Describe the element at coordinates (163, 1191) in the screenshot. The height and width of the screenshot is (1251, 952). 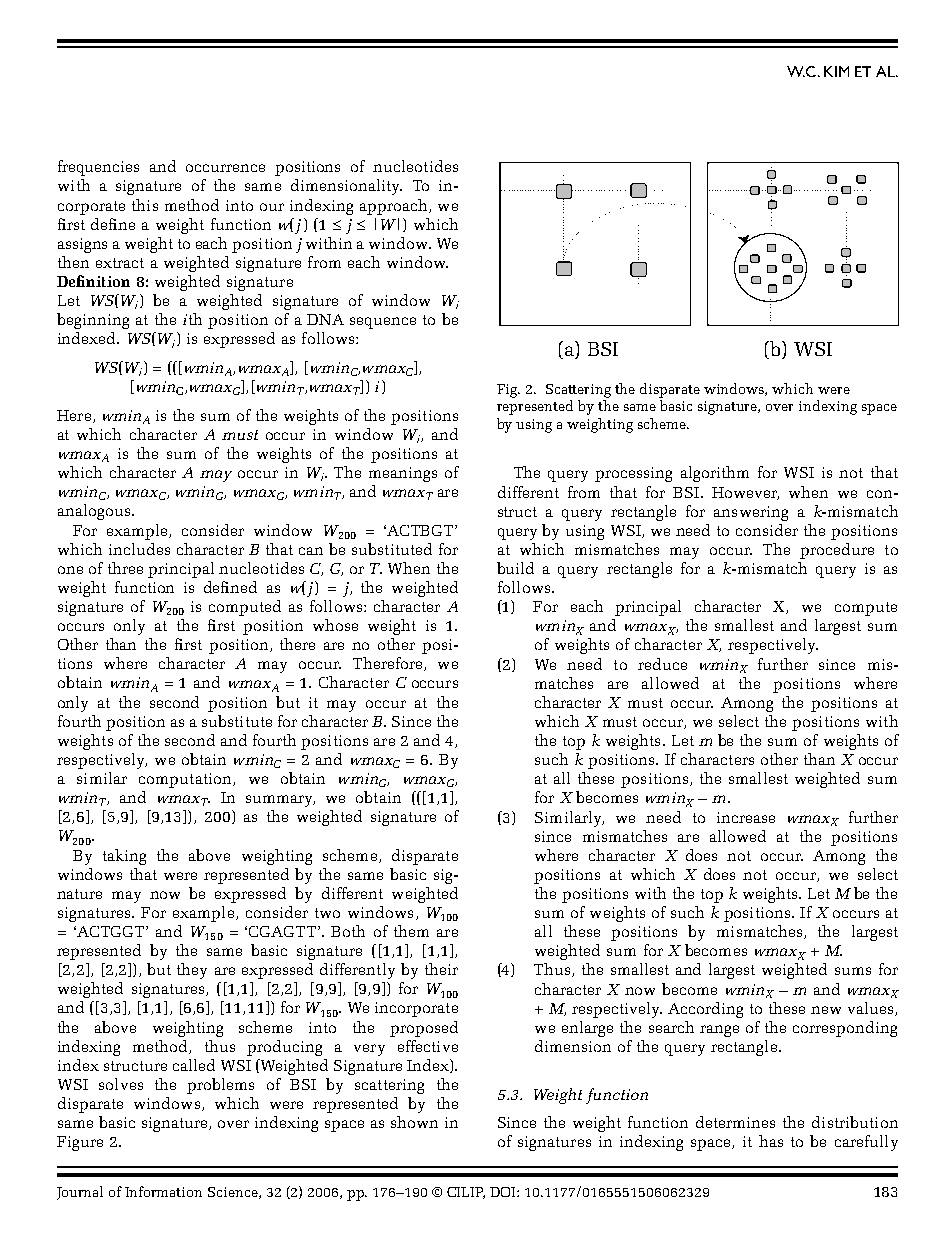
I see `Information` at that location.
